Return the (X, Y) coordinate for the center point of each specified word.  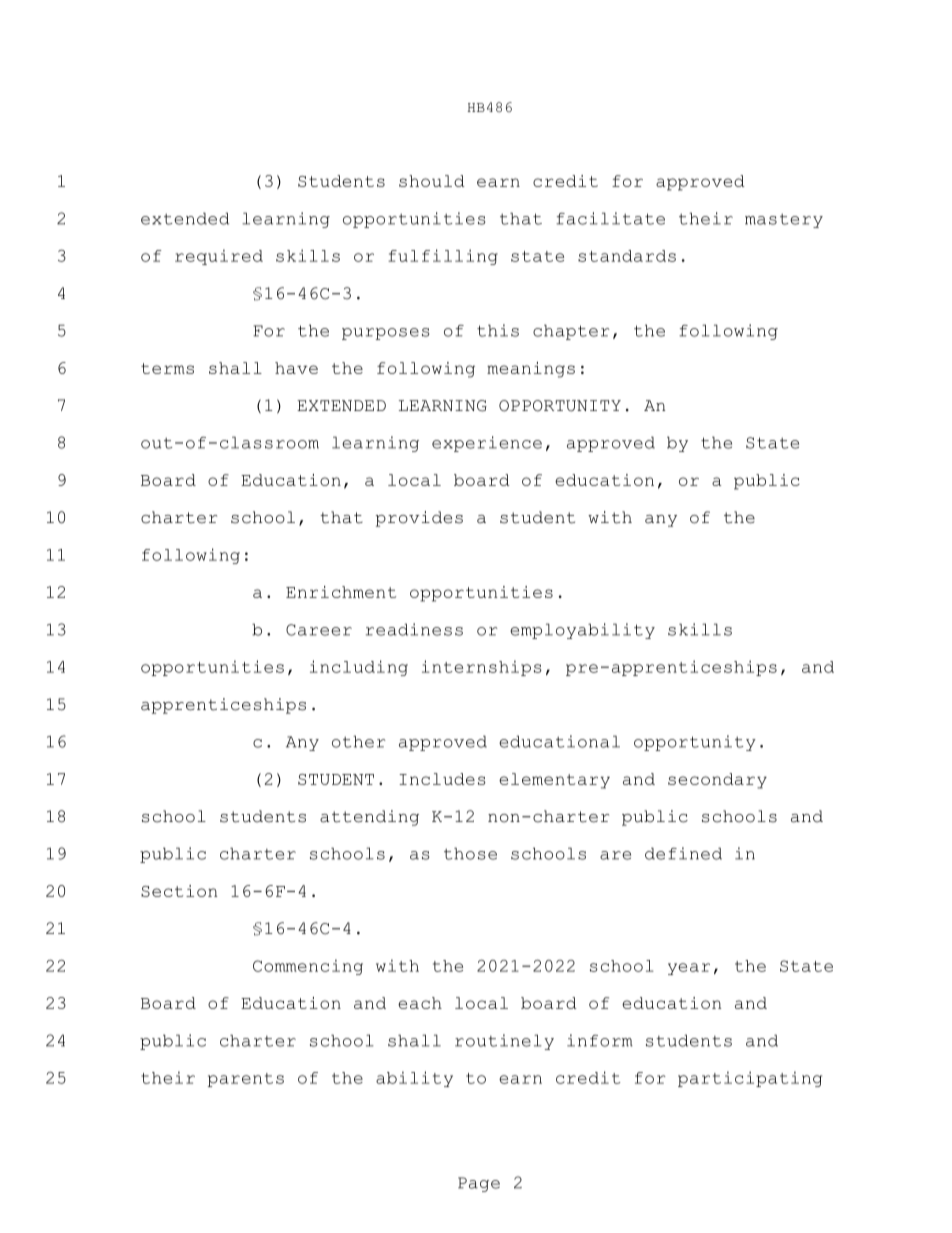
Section (179, 891)
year (689, 969)
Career (319, 630)
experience (487, 444)
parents (246, 1080)
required (219, 257)
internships (482, 668)
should (432, 181)
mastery (784, 221)
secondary (717, 781)
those (470, 853)
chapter (571, 332)
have (296, 368)
